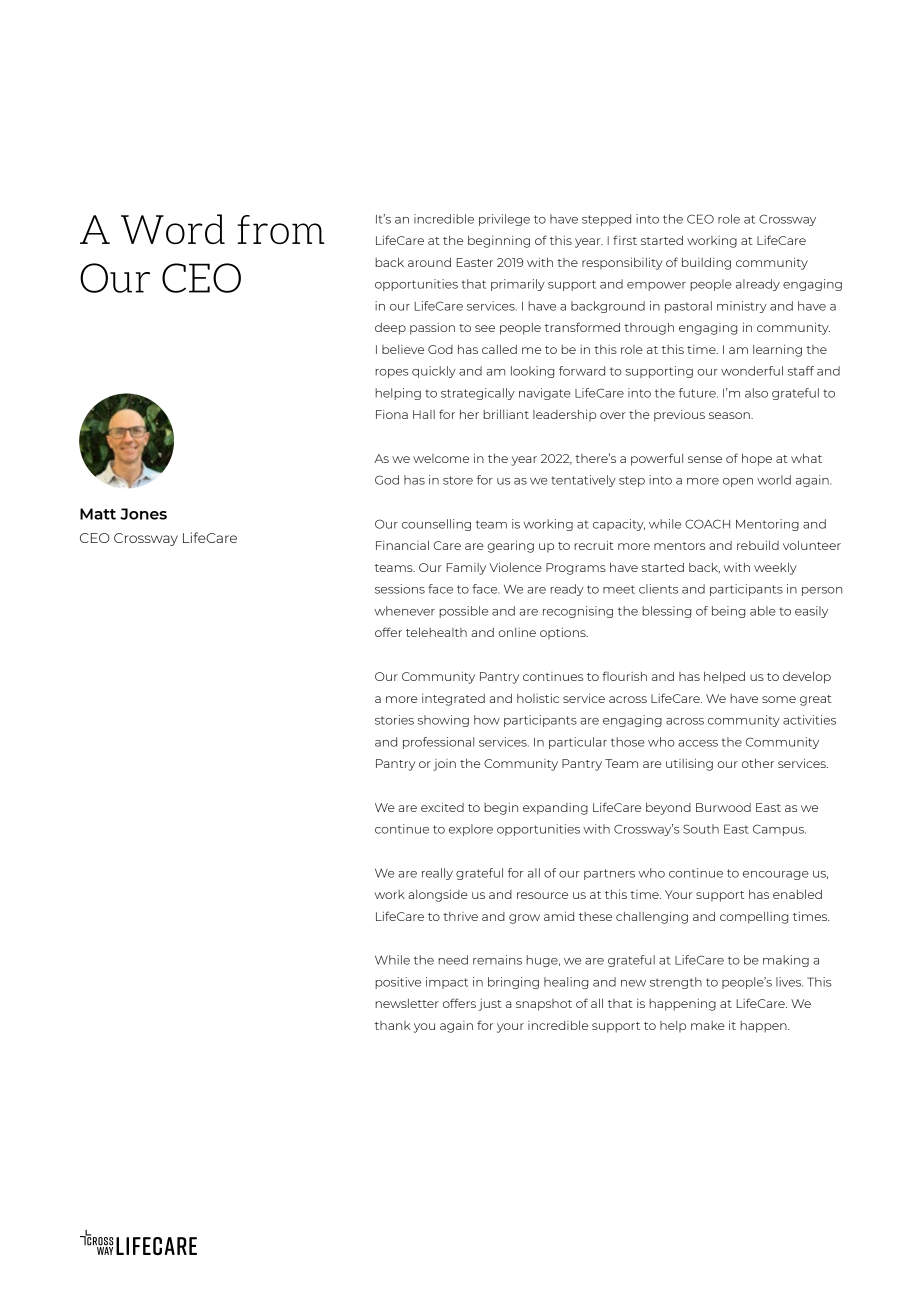 This document has width=924, height=1308. What do you see at coordinates (392, 1025) in the document?
I see `thank` at bounding box center [392, 1025].
